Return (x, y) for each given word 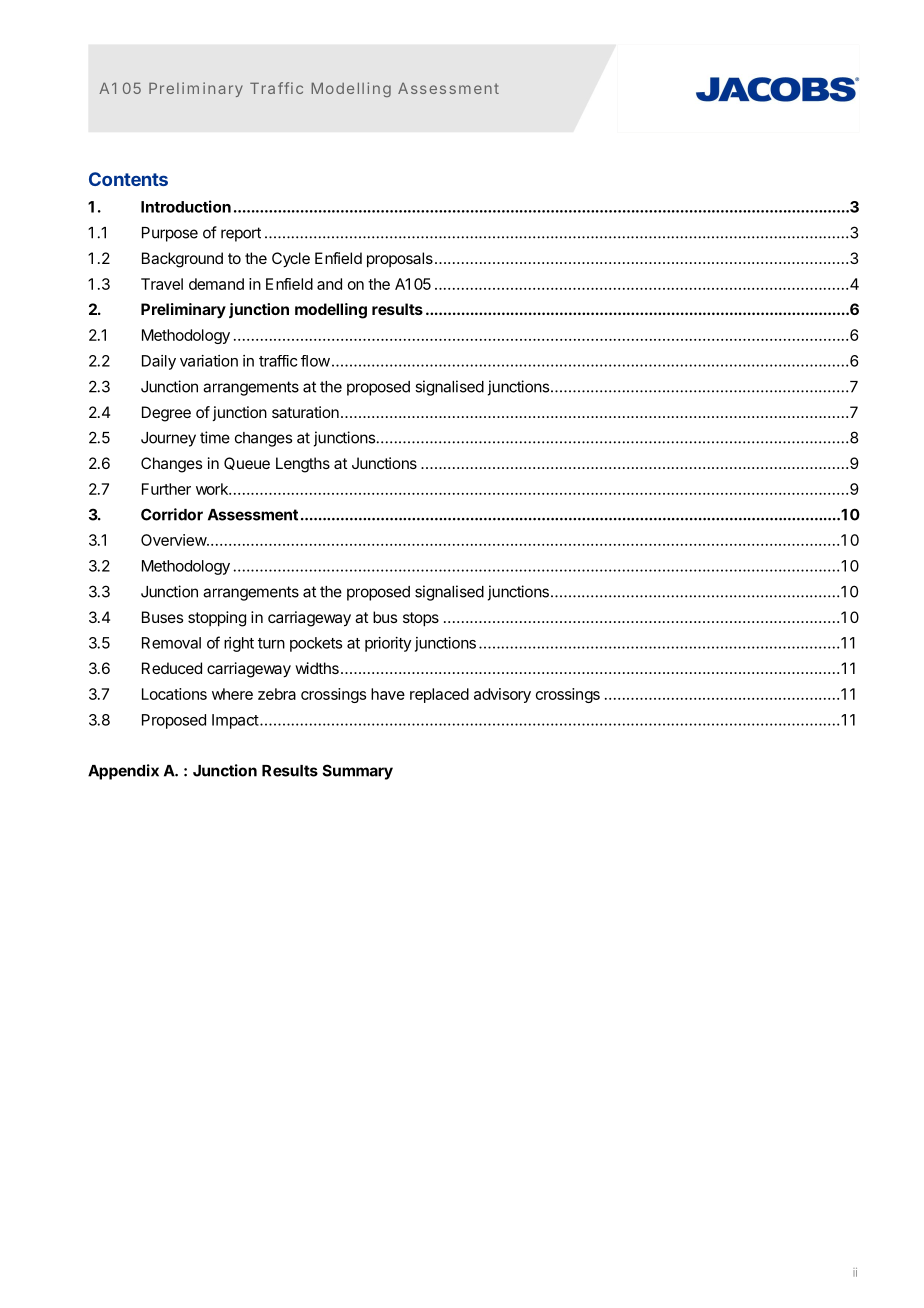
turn (271, 643)
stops (421, 619)
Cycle (291, 260)
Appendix (123, 772)
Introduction (186, 206)
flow (315, 361)
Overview (174, 540)
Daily (159, 362)
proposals (400, 260)
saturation (305, 412)
